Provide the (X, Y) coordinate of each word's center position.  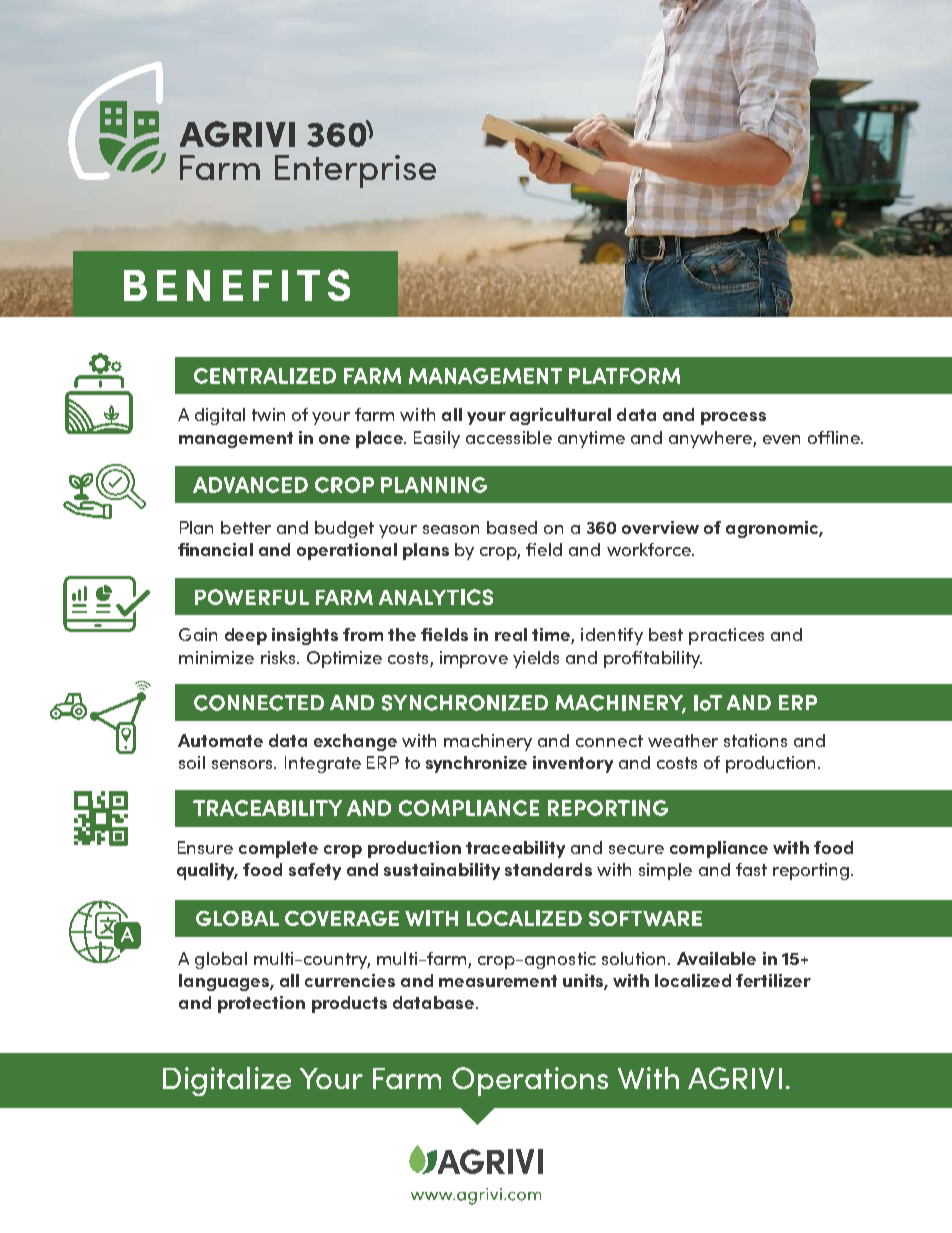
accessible (509, 437)
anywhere (711, 439)
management (236, 440)
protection (261, 1004)
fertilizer (773, 980)
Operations (530, 1081)
